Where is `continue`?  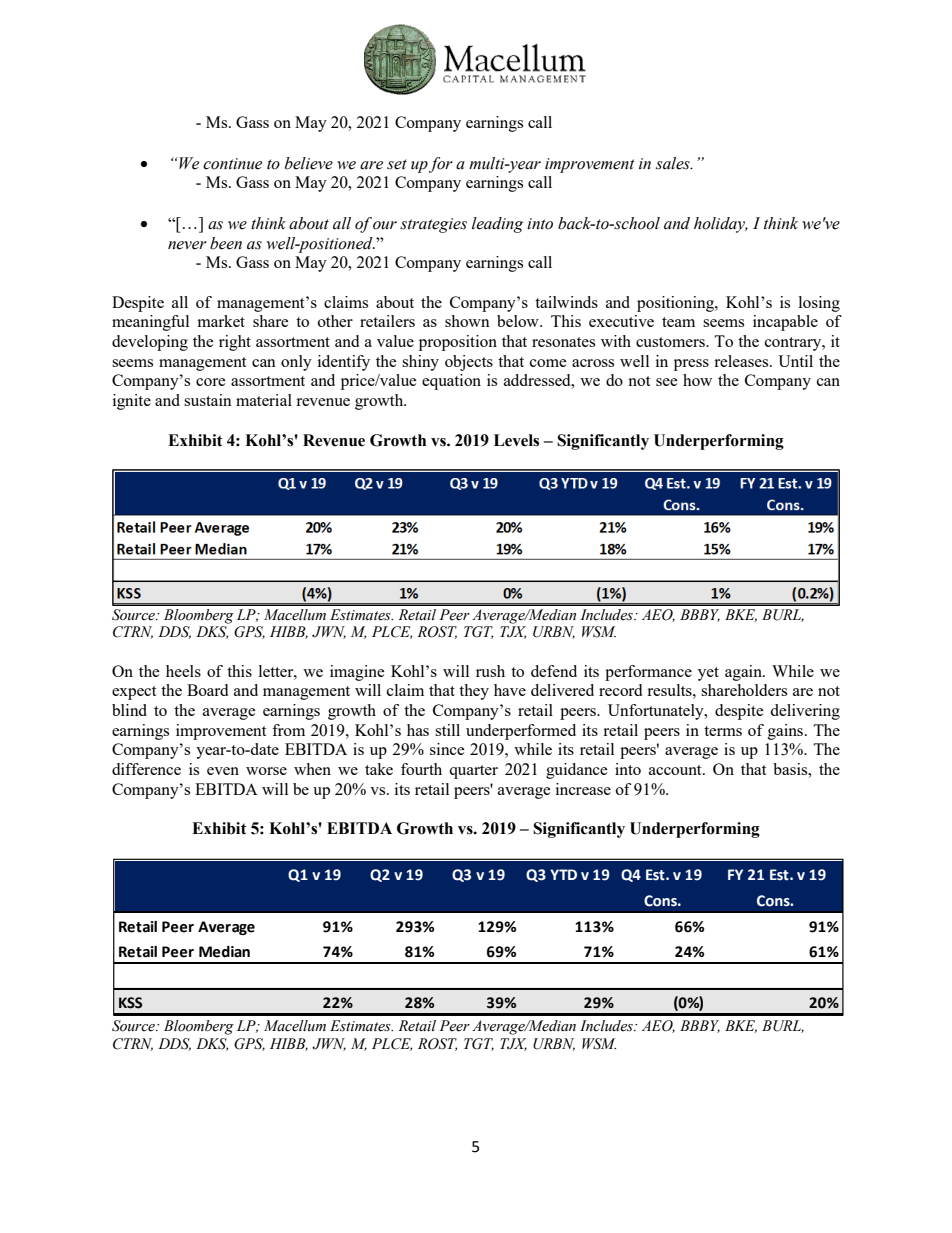
continue is located at coordinates (232, 164).
